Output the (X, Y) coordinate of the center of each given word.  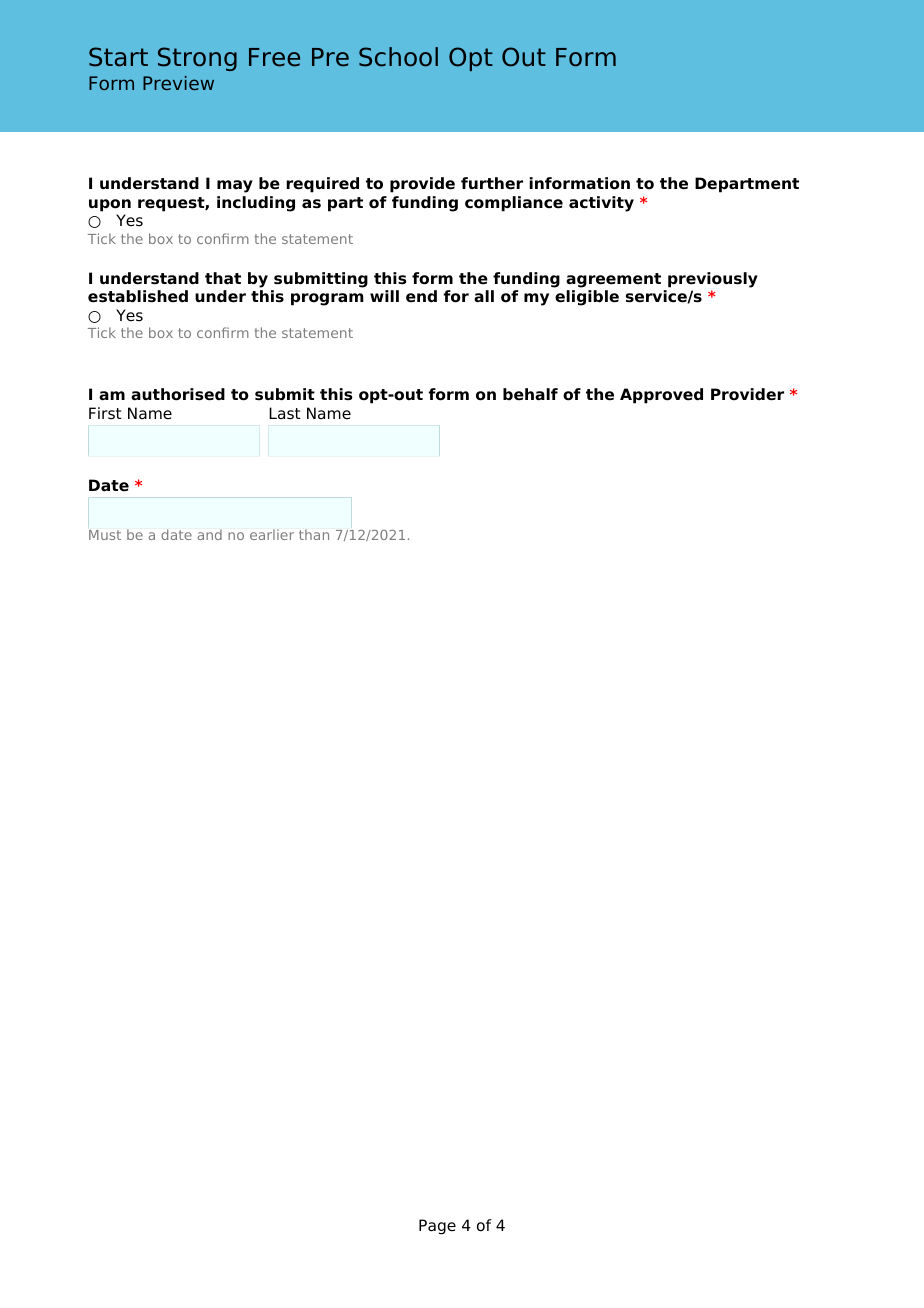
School (398, 57)
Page (437, 1227)
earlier (272, 534)
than (314, 534)
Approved (661, 396)
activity (601, 204)
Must (105, 535)
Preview (178, 83)
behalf (530, 394)
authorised (178, 394)
